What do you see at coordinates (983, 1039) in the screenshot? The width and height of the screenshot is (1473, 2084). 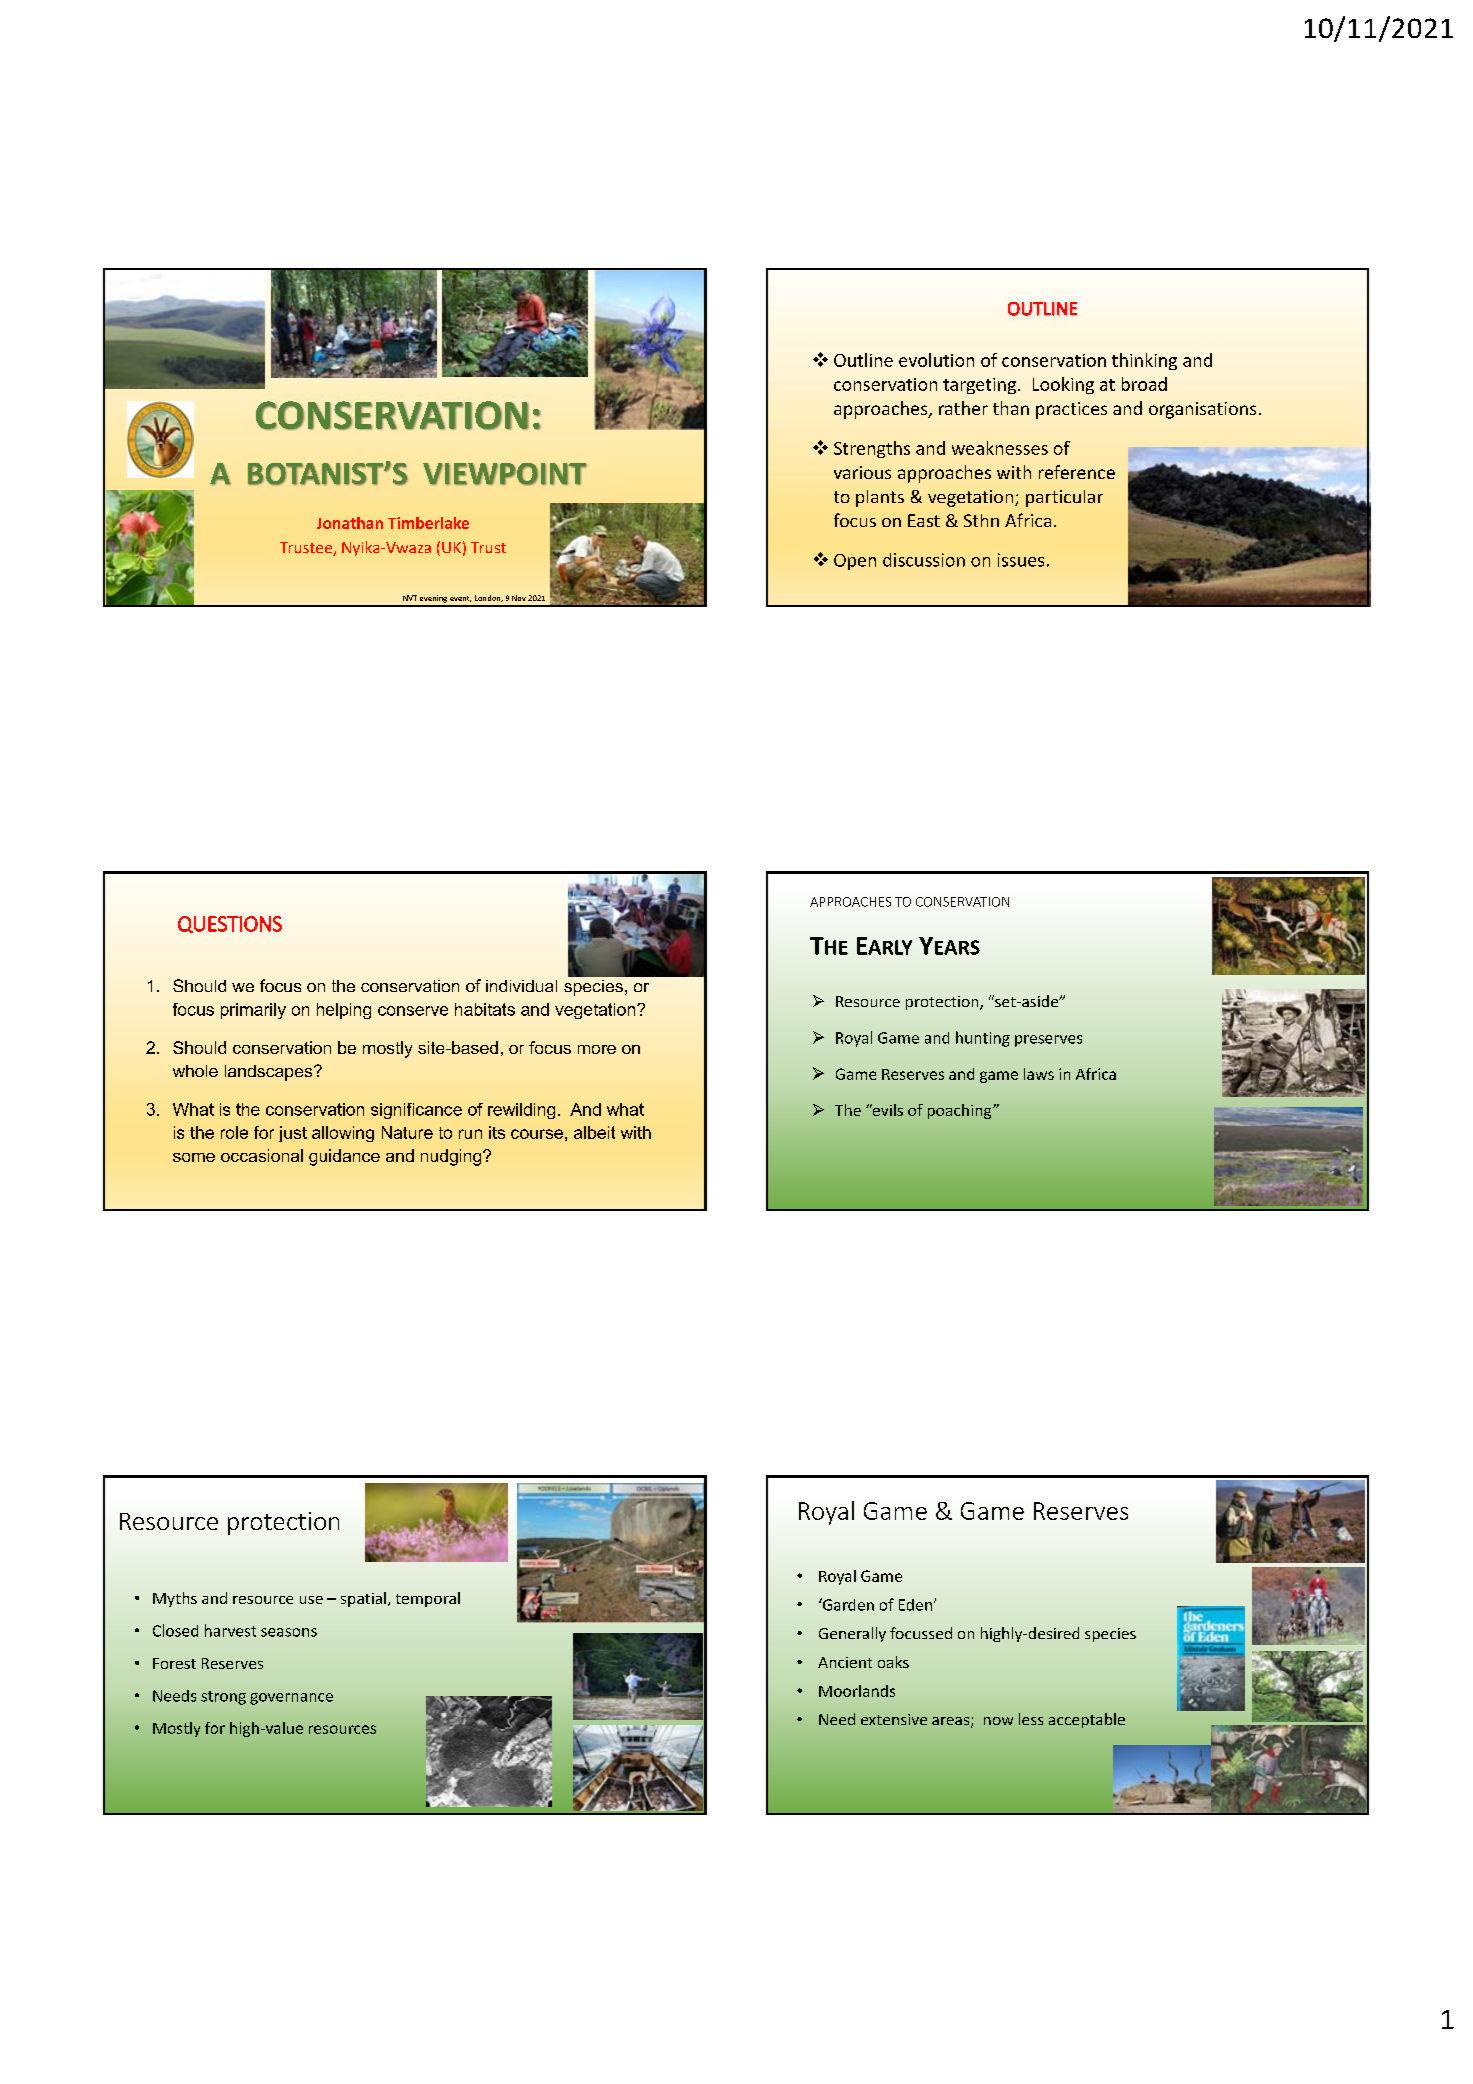 I see `hunting` at bounding box center [983, 1039].
